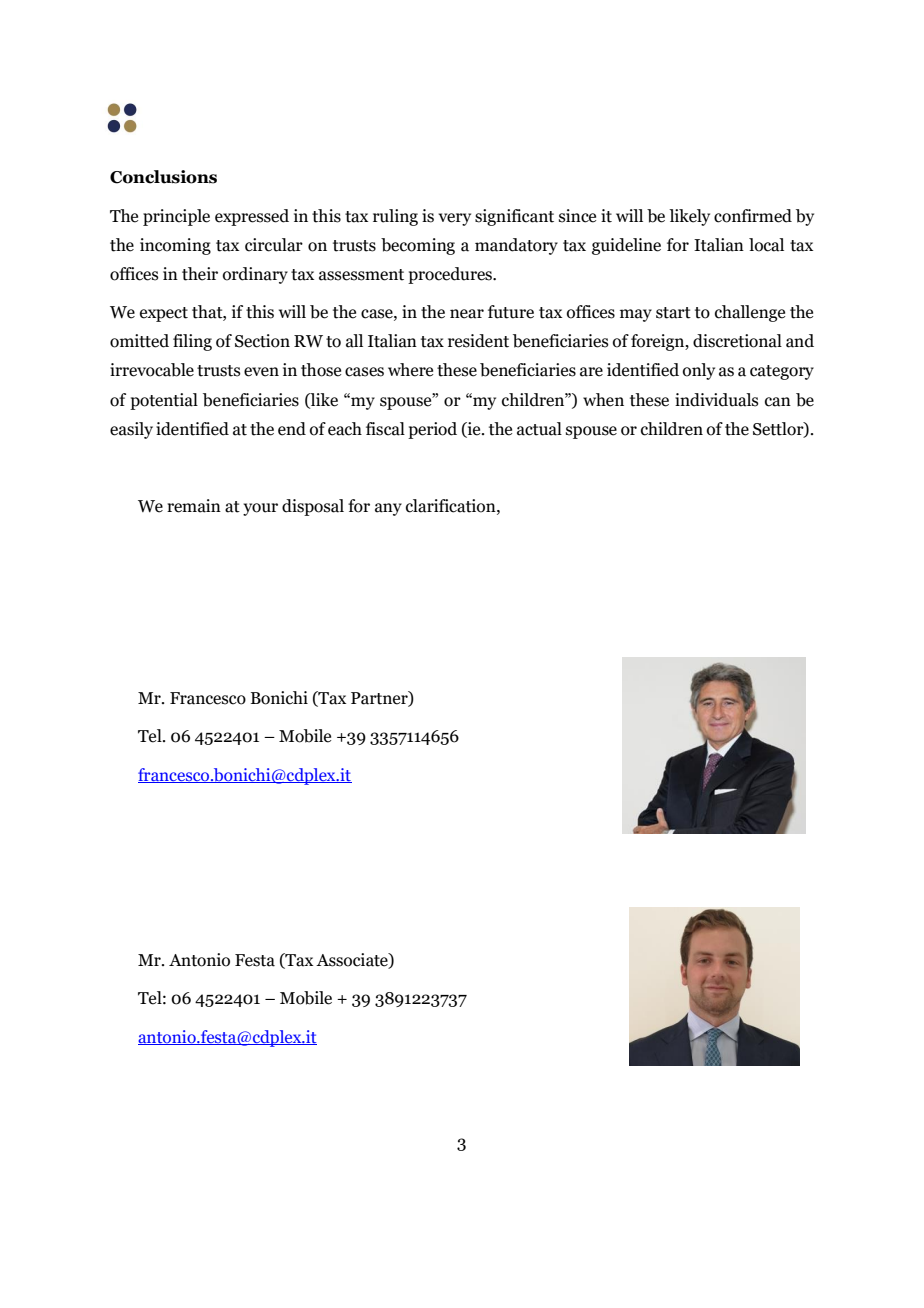 This screenshot has width=924, height=1308. I want to click on becoming, so click(418, 246).
